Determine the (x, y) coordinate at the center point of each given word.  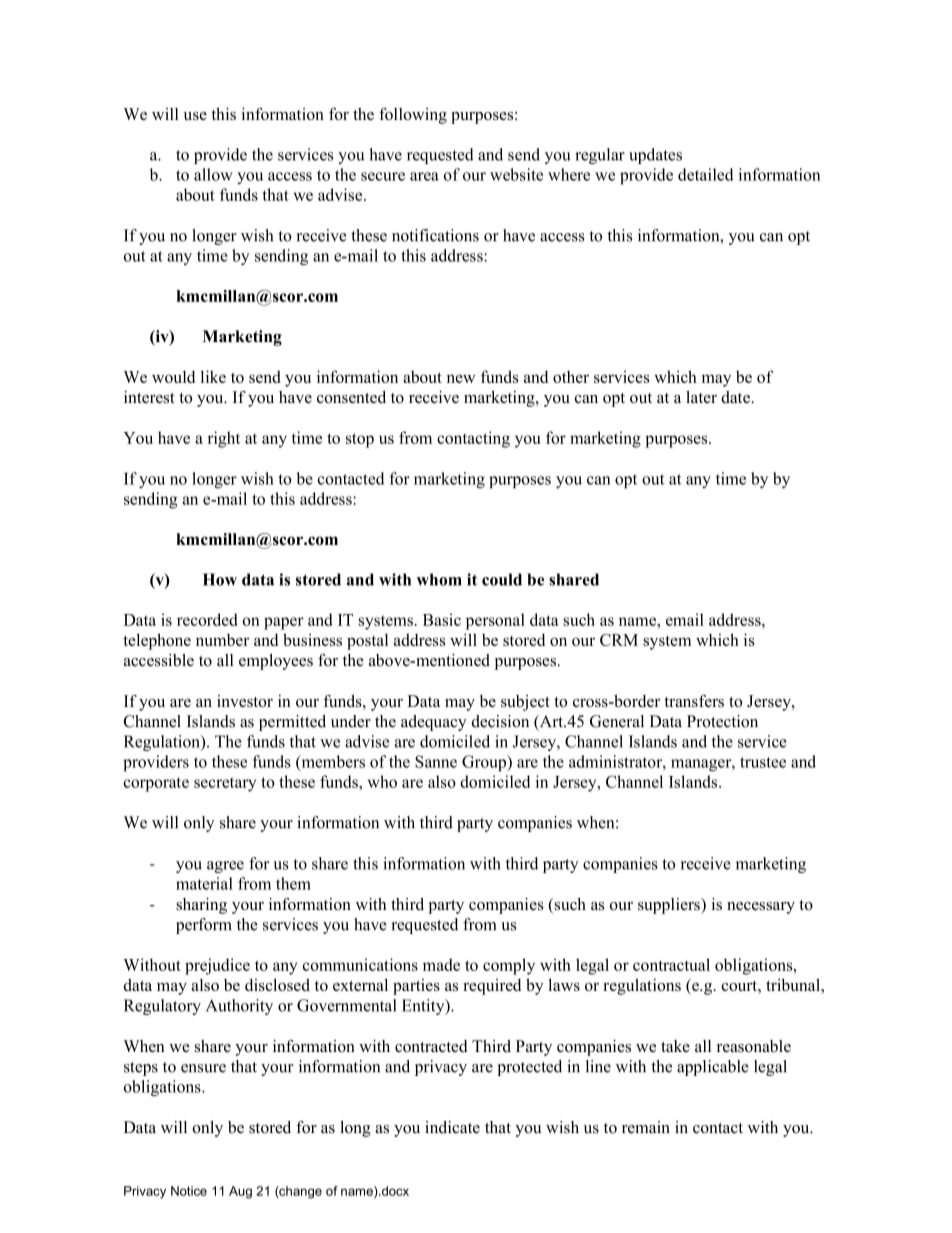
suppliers (670, 906)
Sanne (436, 761)
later (701, 397)
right (224, 439)
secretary (225, 784)
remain (646, 1127)
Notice (189, 1191)
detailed (706, 174)
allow (213, 174)
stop (360, 440)
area (424, 176)
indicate (452, 1127)
